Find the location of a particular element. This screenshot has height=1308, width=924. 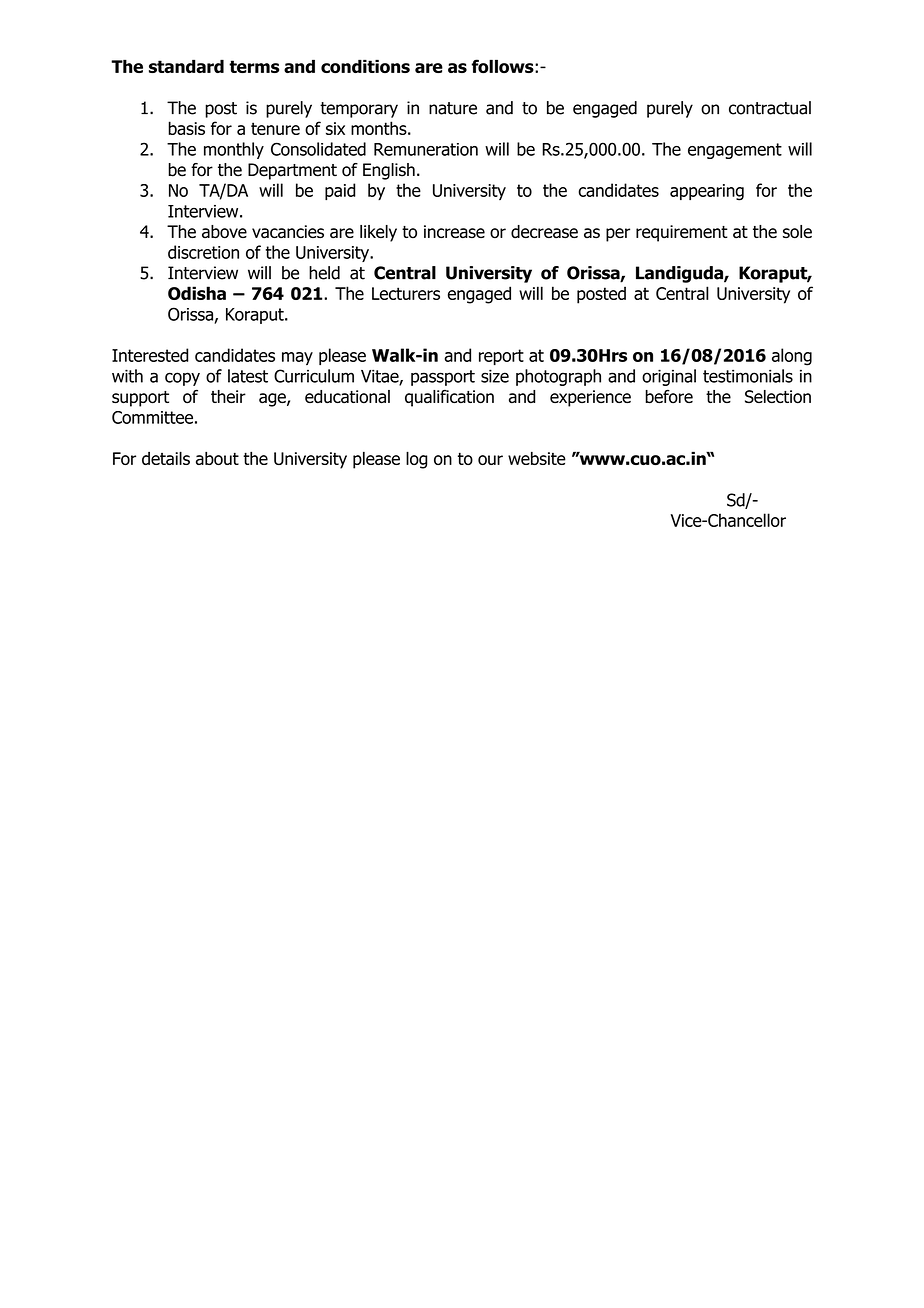

English is located at coordinates (389, 171).
